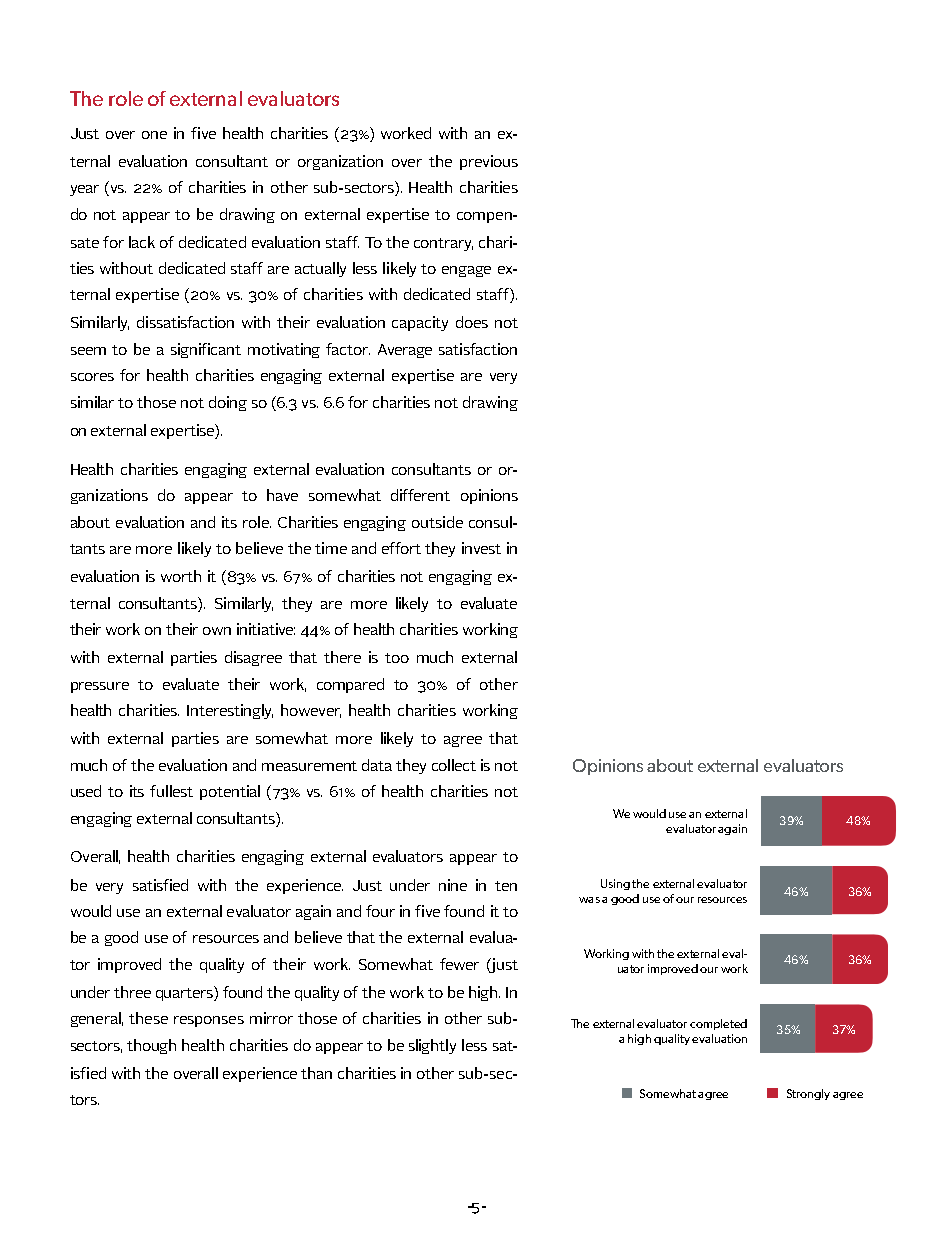 The width and height of the page is (952, 1233). Describe the element at coordinates (481, 548) in the page. I see `invest` at that location.
